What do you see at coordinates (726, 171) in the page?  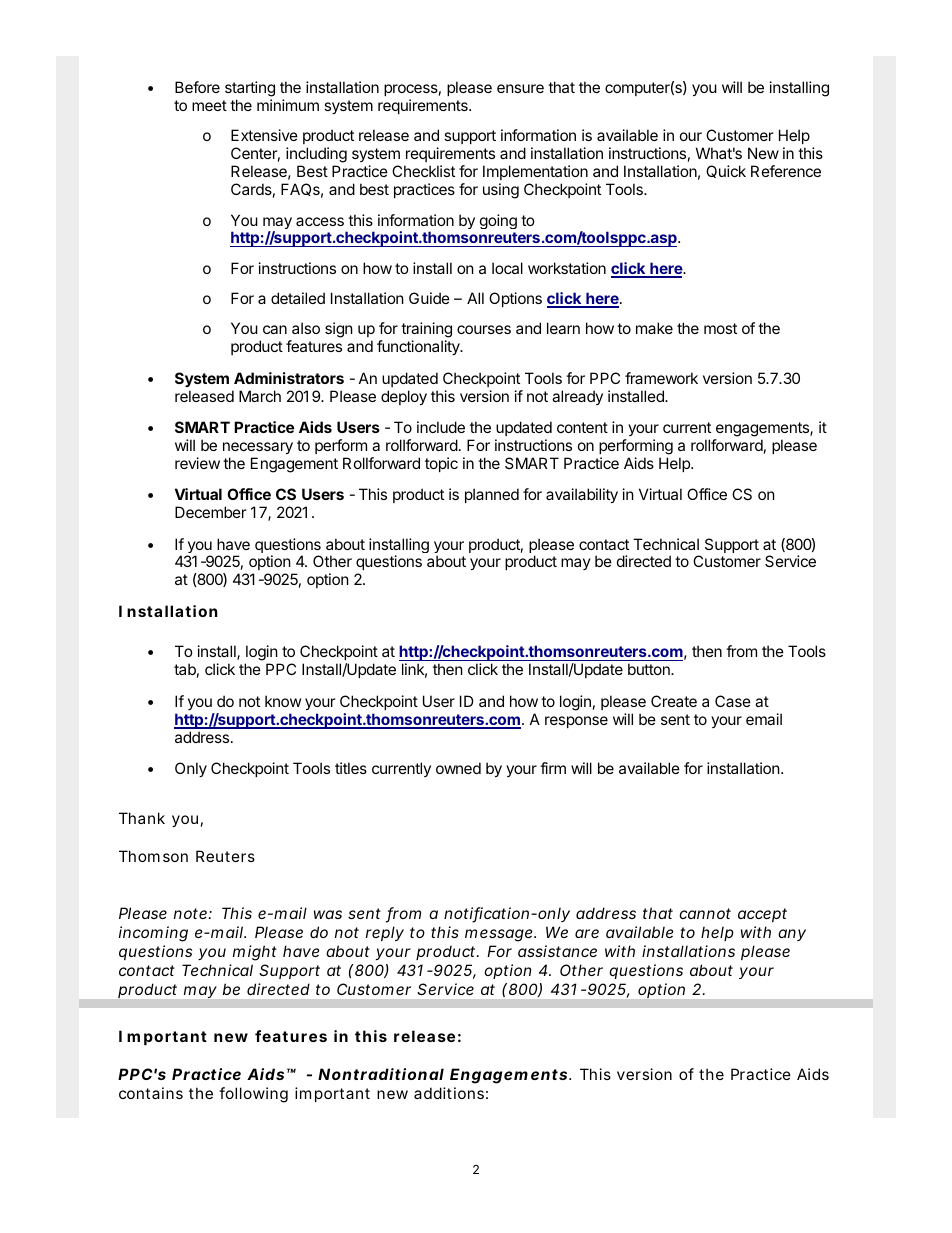 I see `Quick` at bounding box center [726, 171].
